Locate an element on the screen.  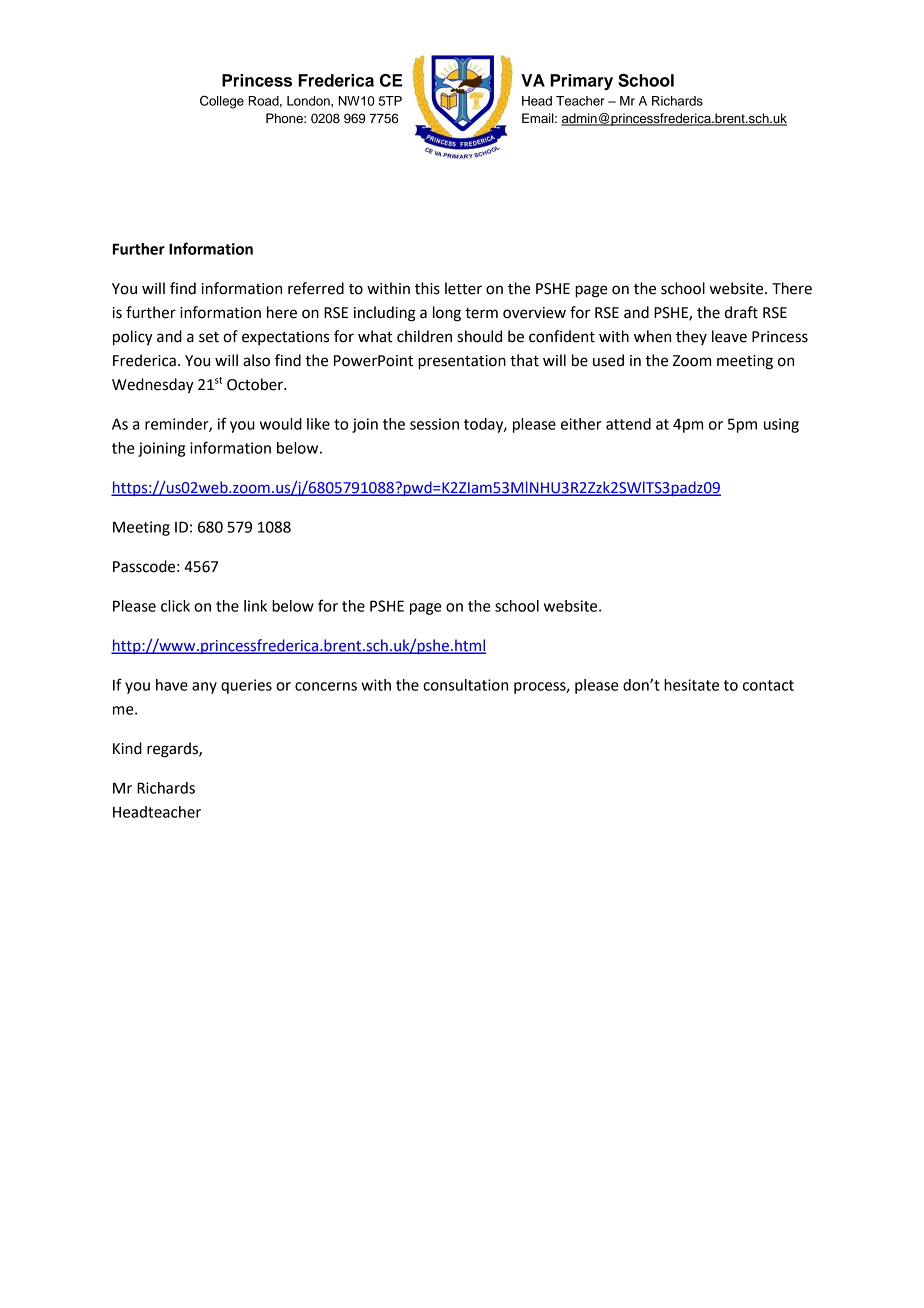
using is located at coordinates (781, 425).
